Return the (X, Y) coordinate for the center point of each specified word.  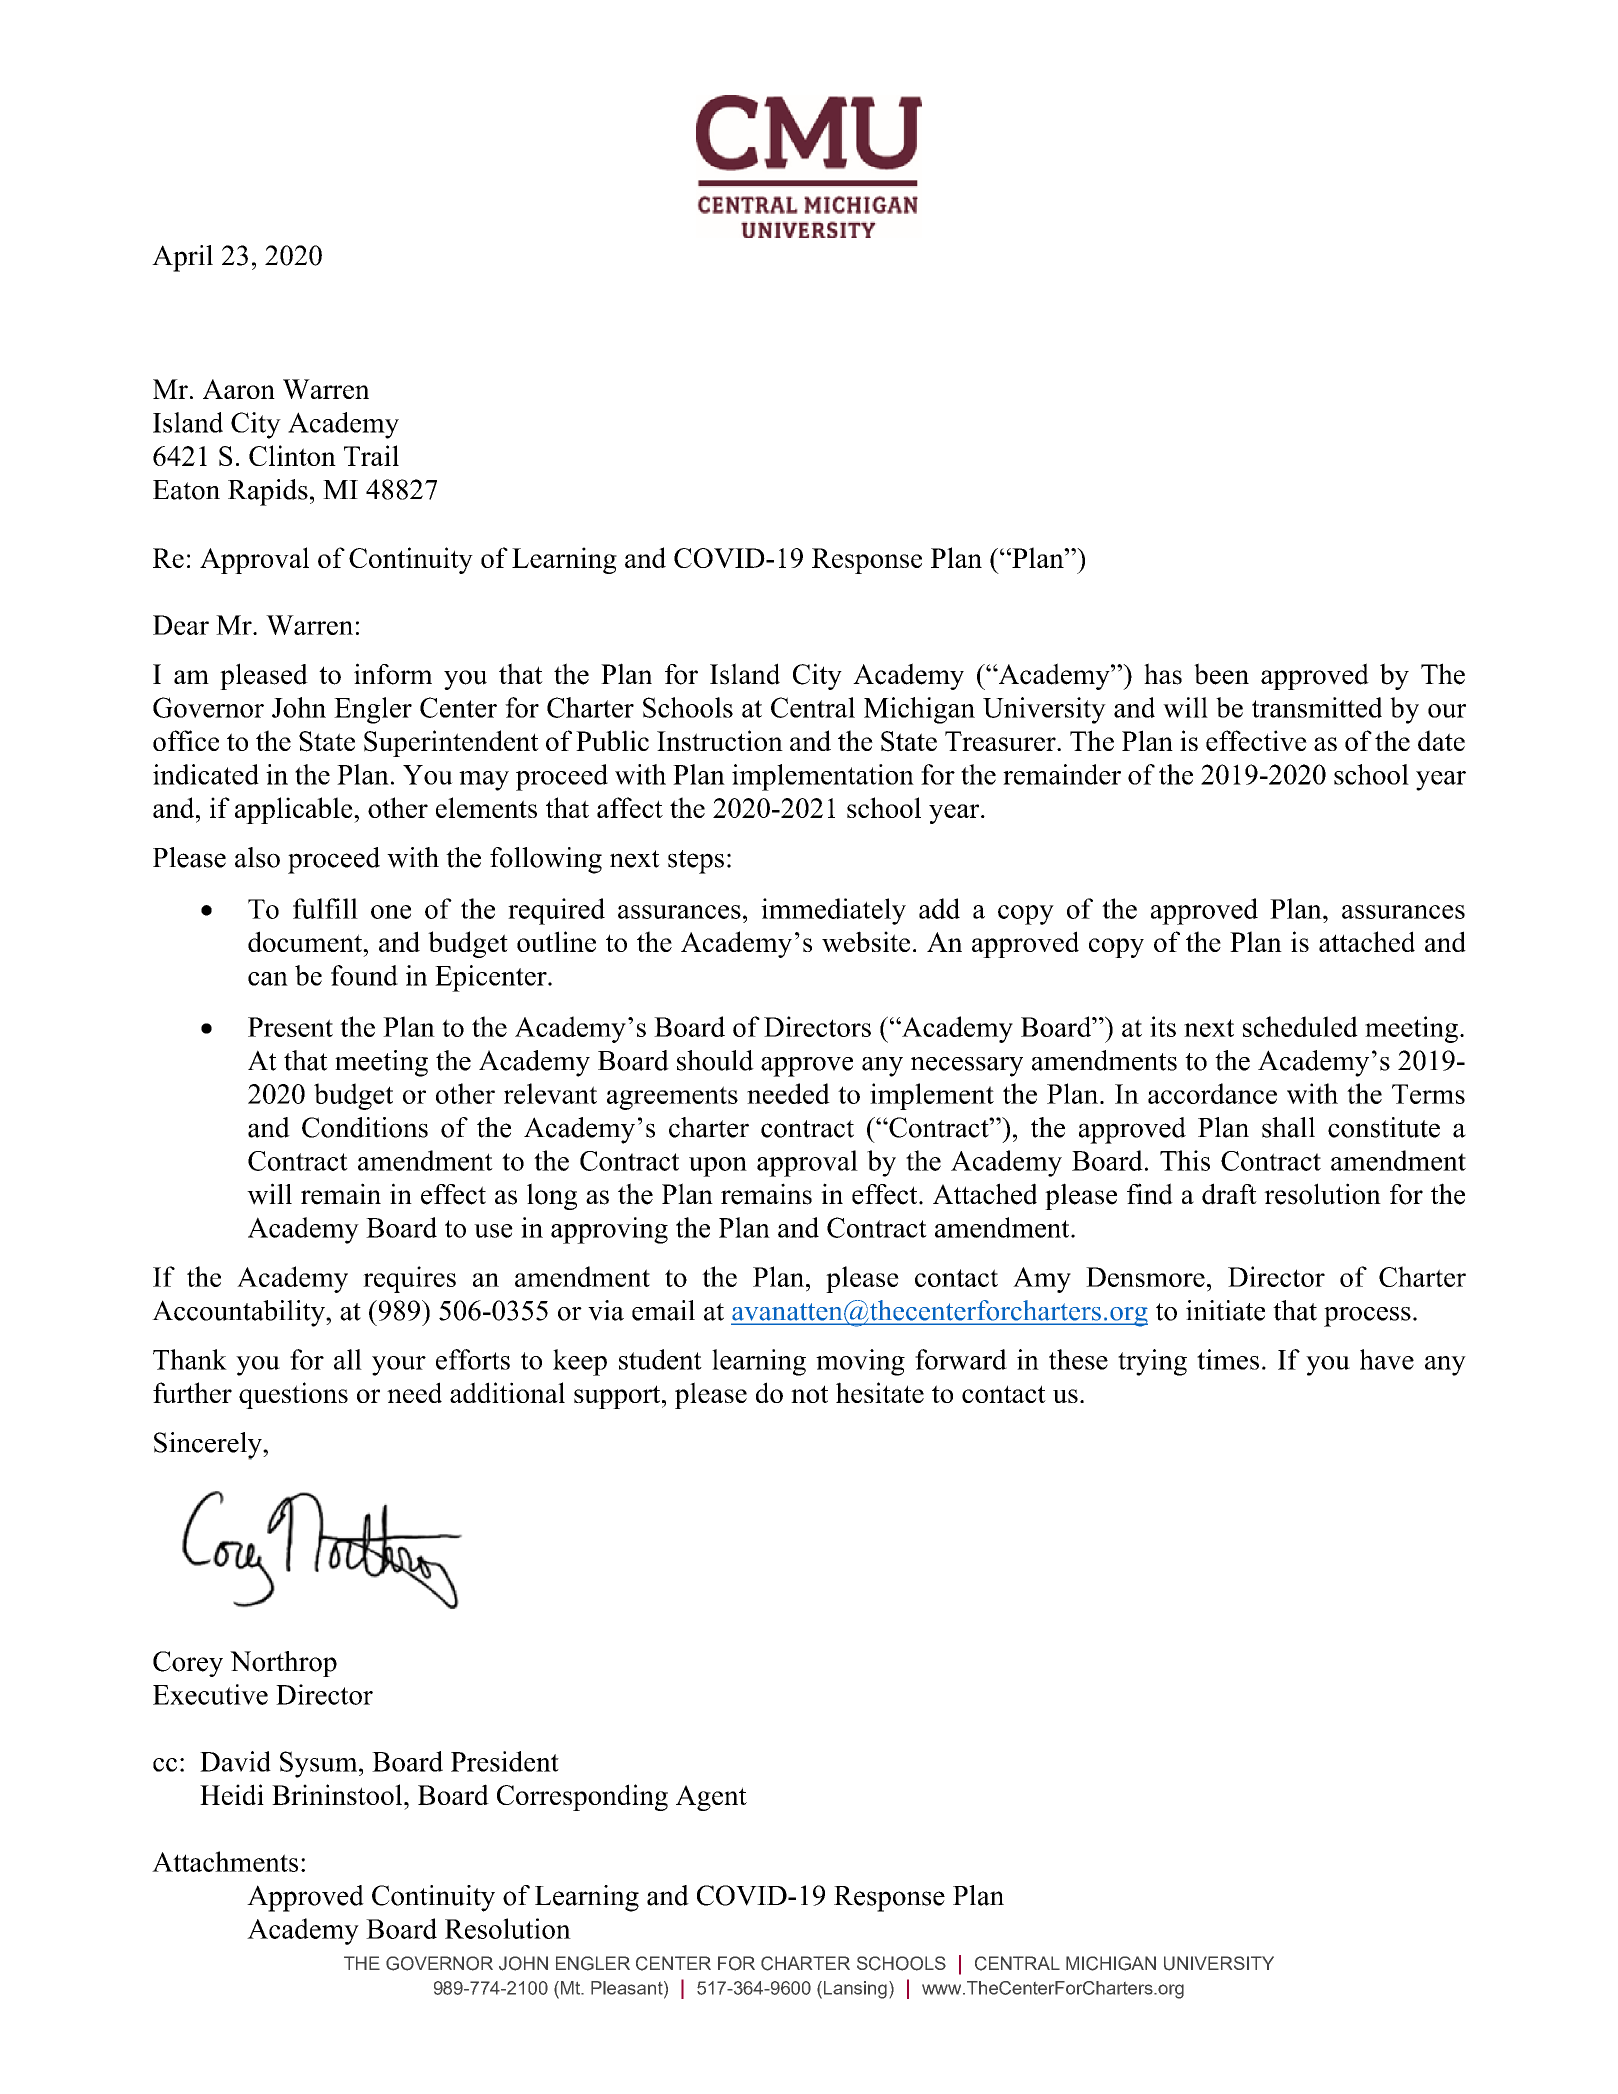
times (1228, 1359)
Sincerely (209, 1446)
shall (1288, 1127)
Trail (371, 455)
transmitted (1317, 707)
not (809, 1394)
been (1221, 674)
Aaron (239, 389)
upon (718, 1167)
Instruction (720, 740)
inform (393, 674)
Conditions (365, 1127)
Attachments (225, 1861)
